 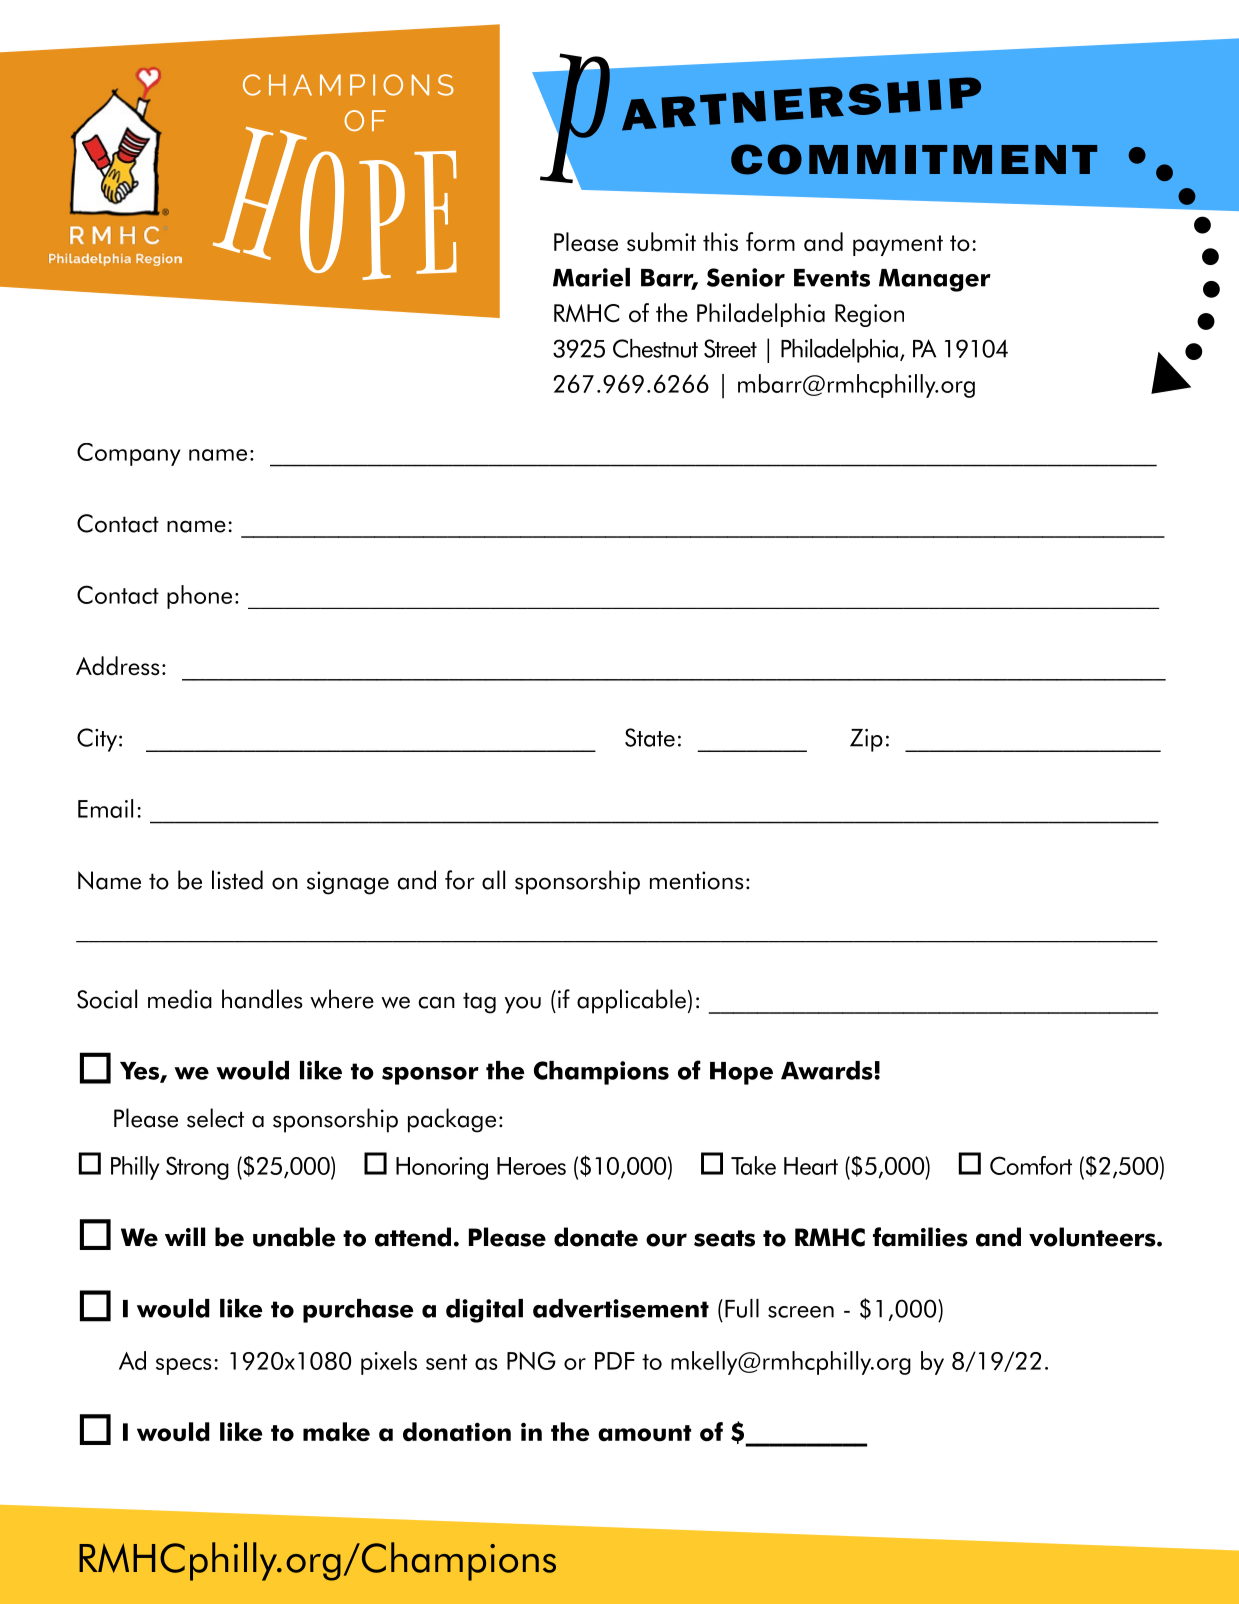 I want to click on submit, so click(x=661, y=242).
